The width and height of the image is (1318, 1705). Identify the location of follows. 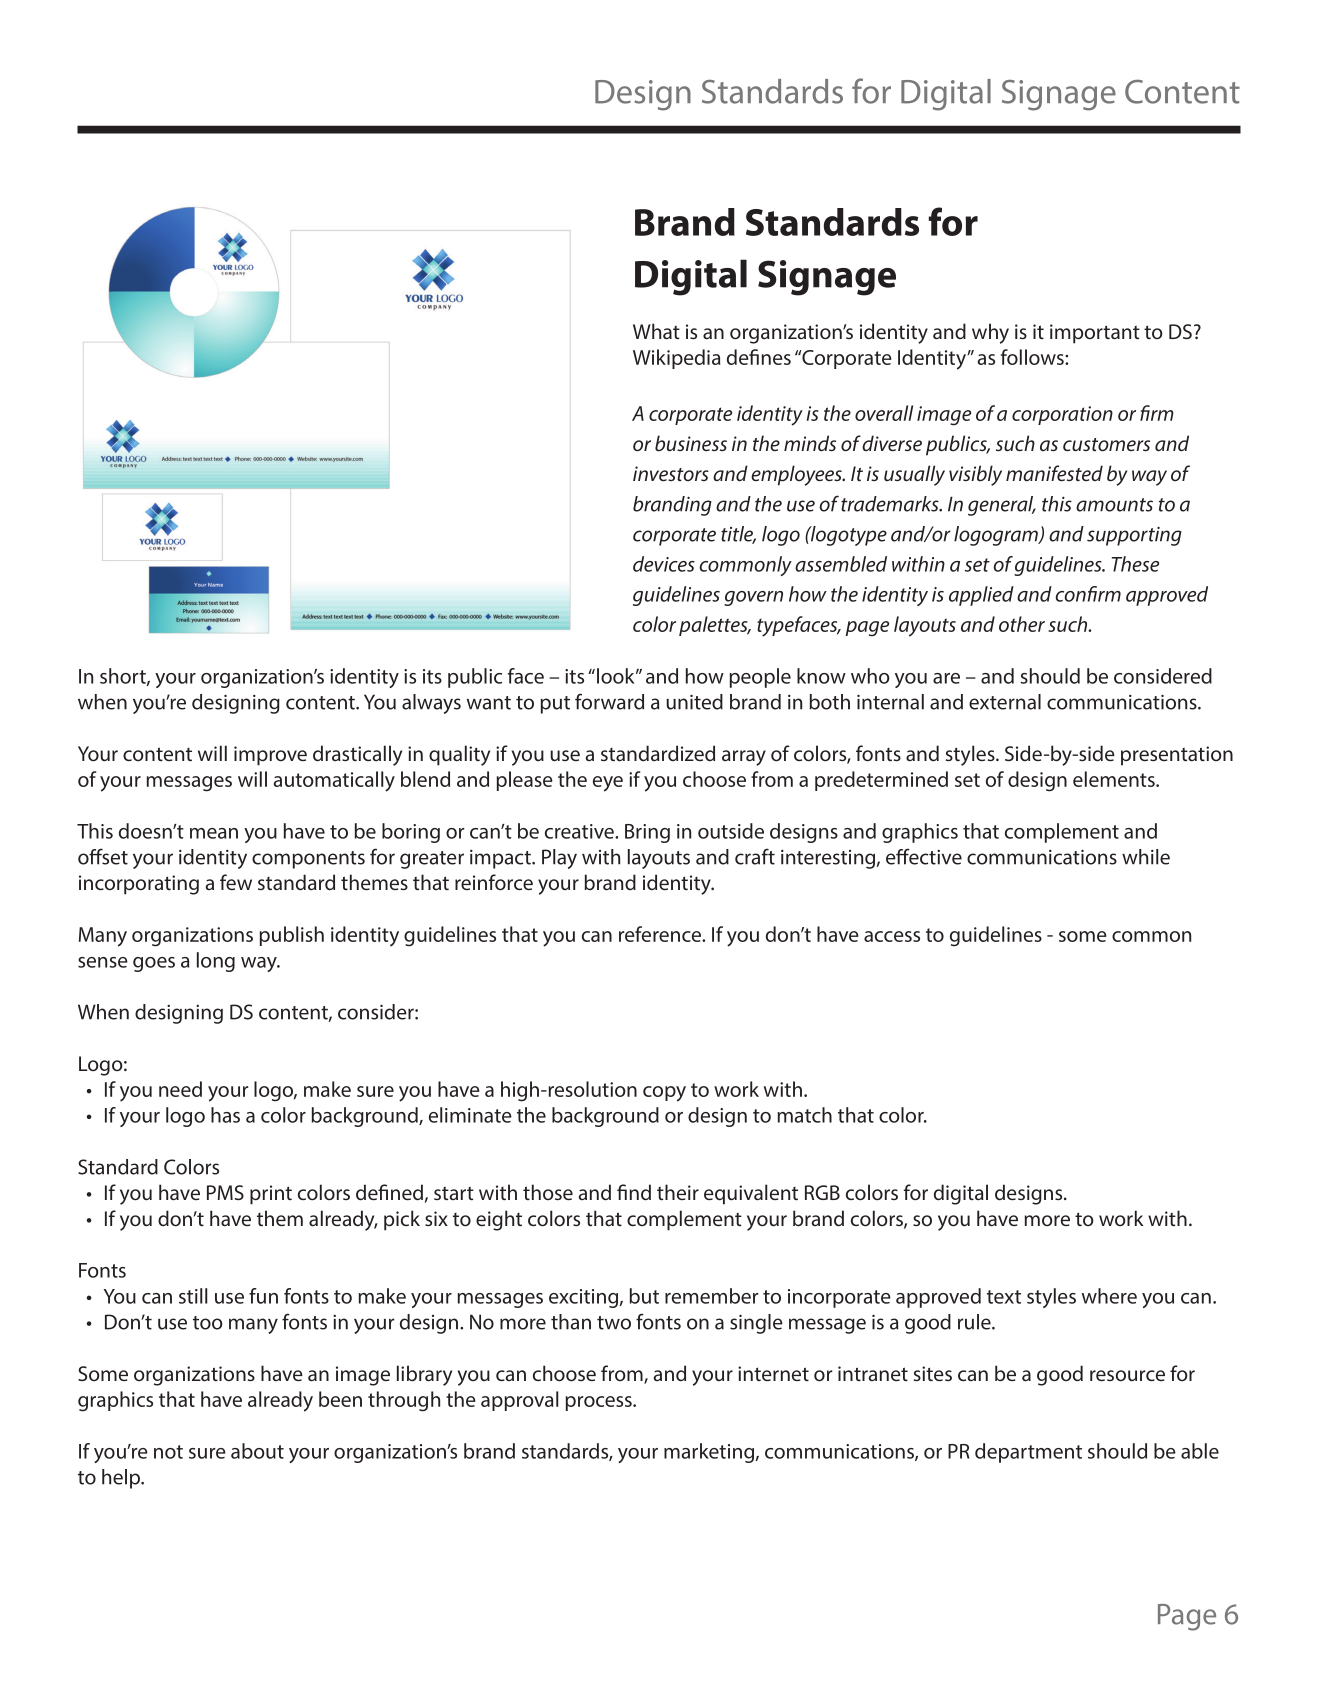
(1033, 357).
